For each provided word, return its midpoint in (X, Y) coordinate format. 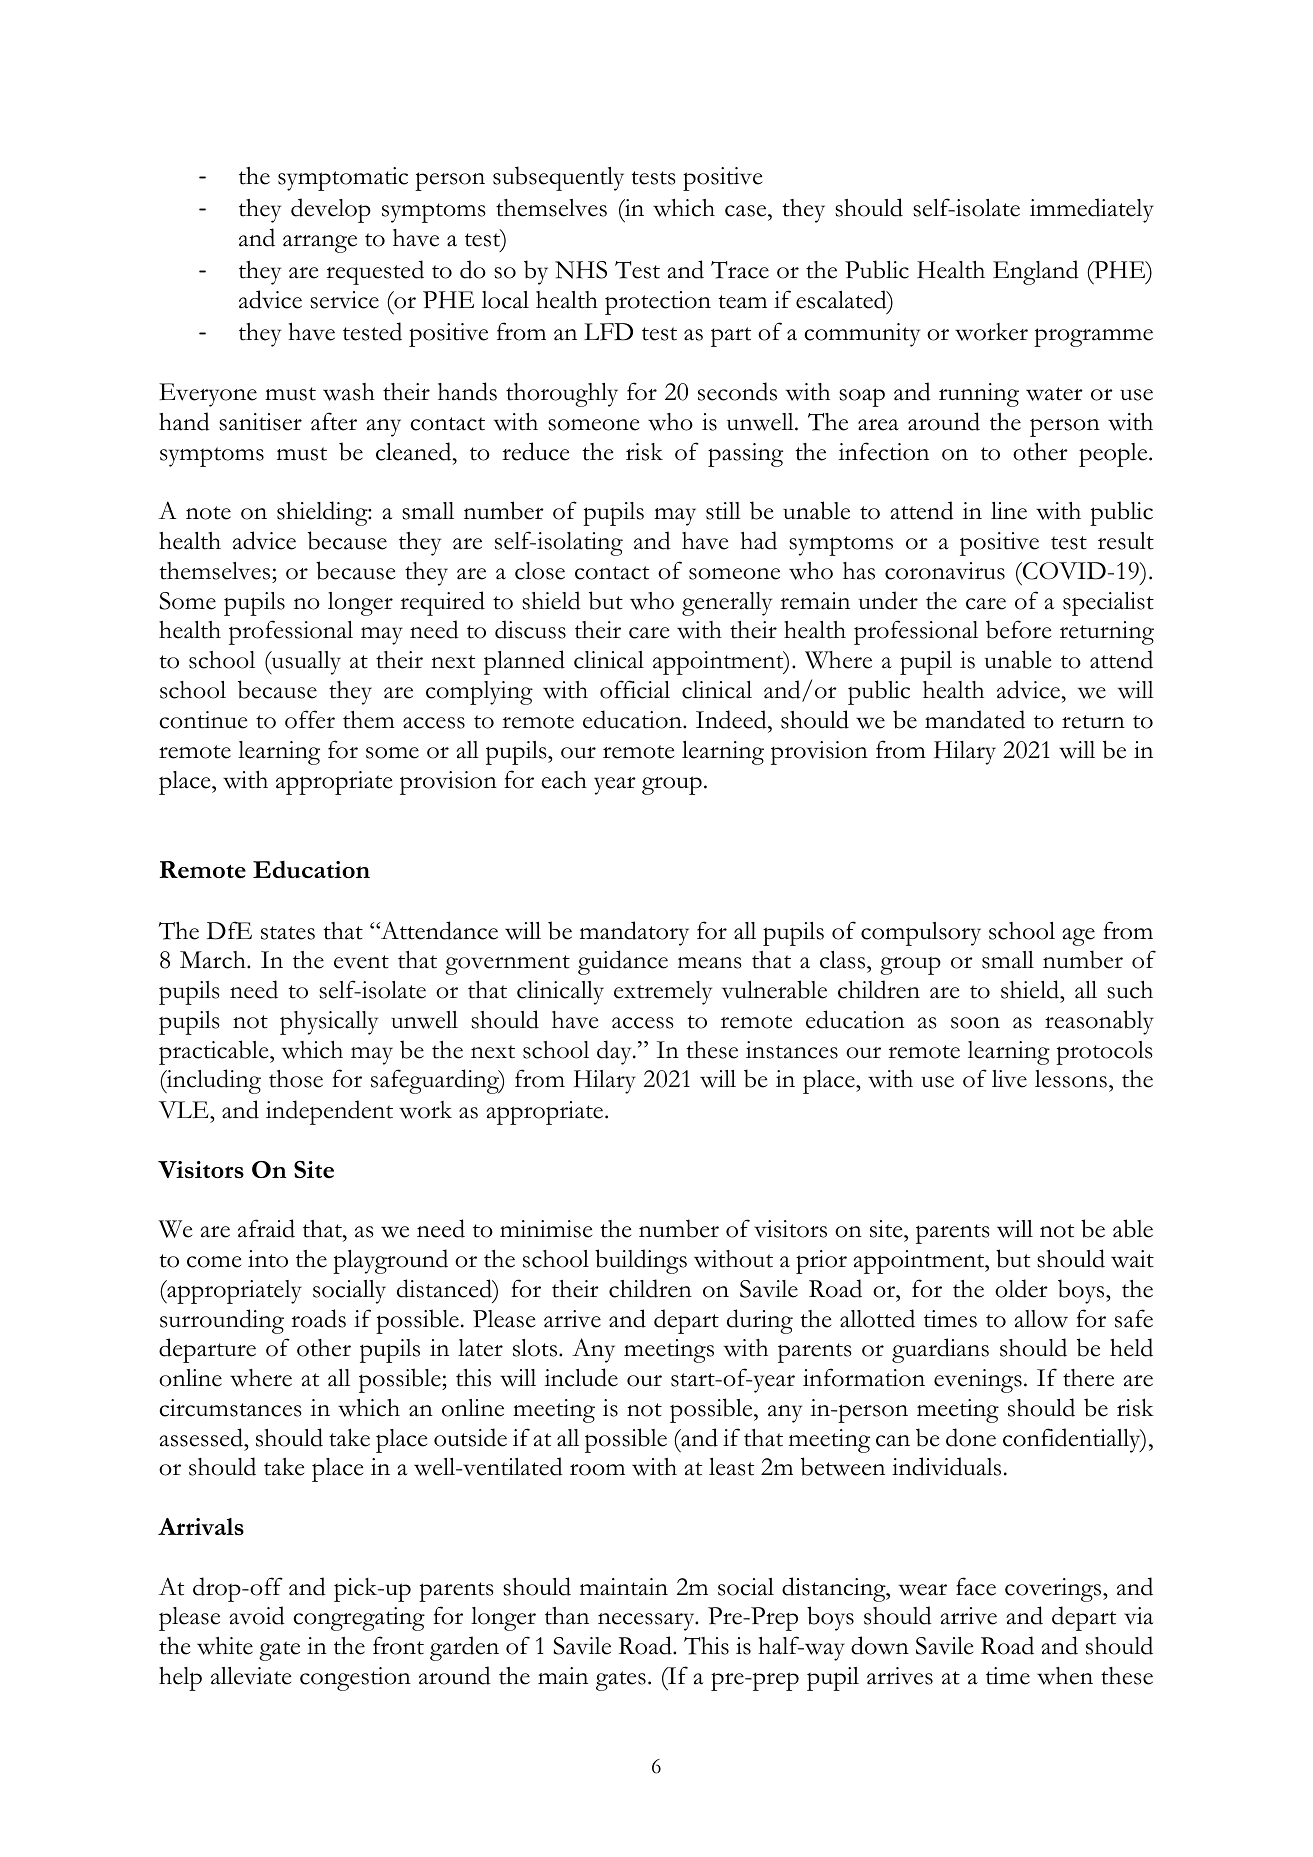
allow (1041, 1319)
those (296, 1079)
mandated (975, 719)
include (581, 1377)
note (208, 513)
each (564, 780)
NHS (581, 270)
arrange (320, 244)
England (1036, 272)
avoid (257, 1615)
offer (310, 719)
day (615, 1052)
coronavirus (945, 571)
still (723, 511)
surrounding (222, 1321)
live (1009, 1079)
